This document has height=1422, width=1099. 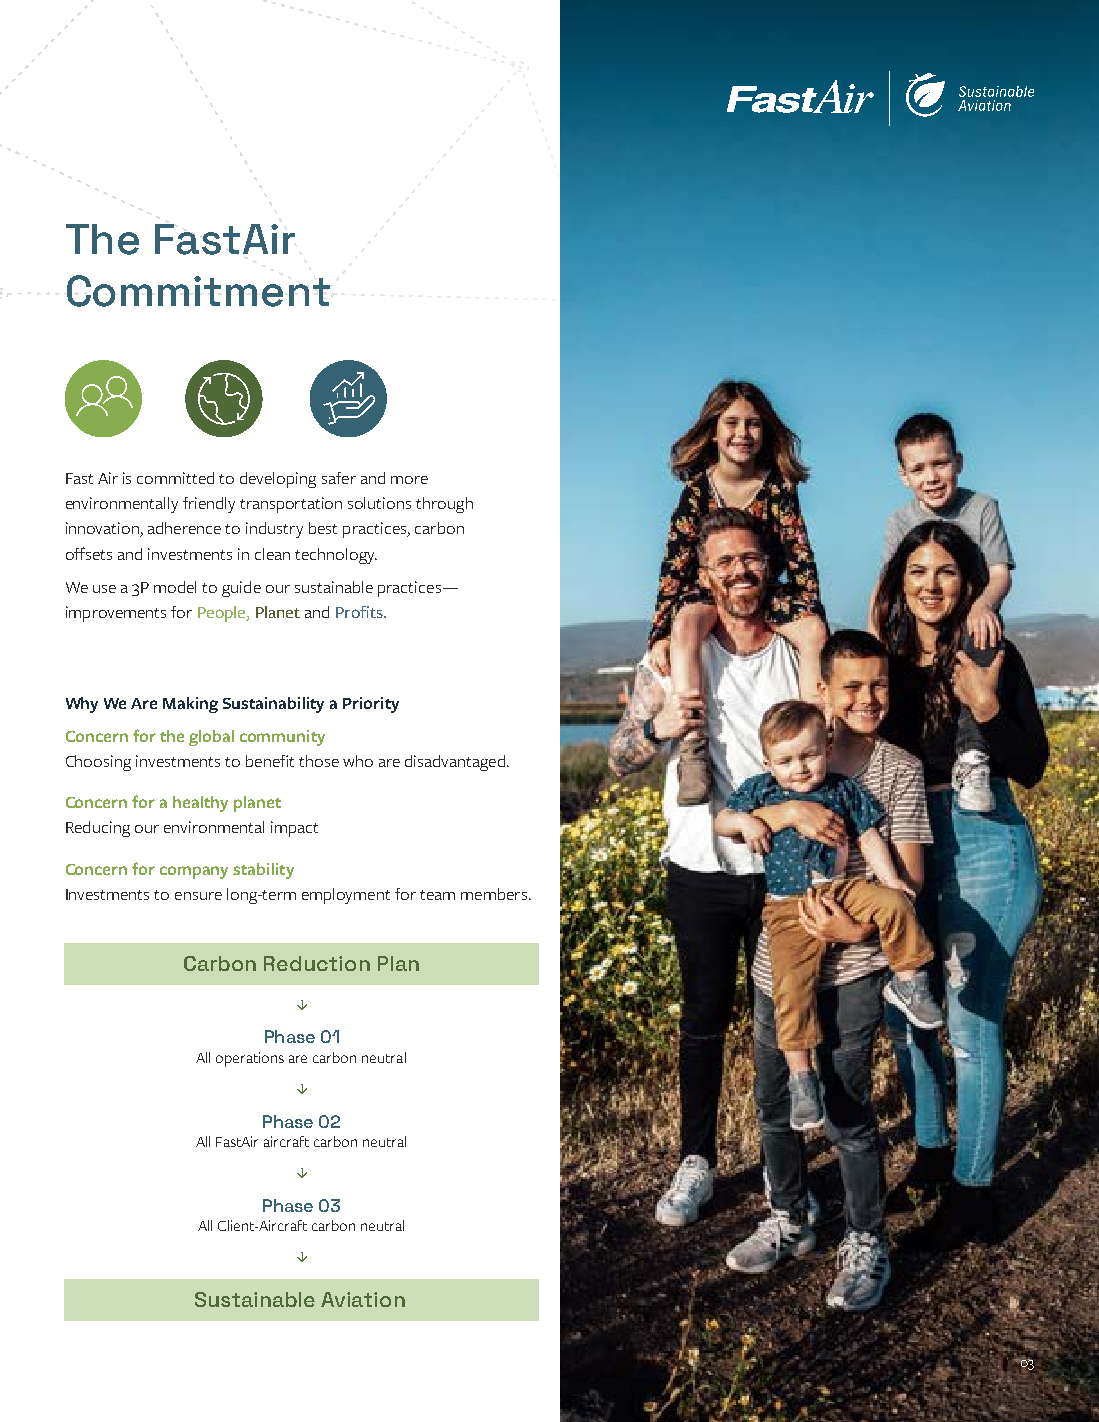 What do you see at coordinates (98, 763) in the document?
I see `Choosing` at bounding box center [98, 763].
